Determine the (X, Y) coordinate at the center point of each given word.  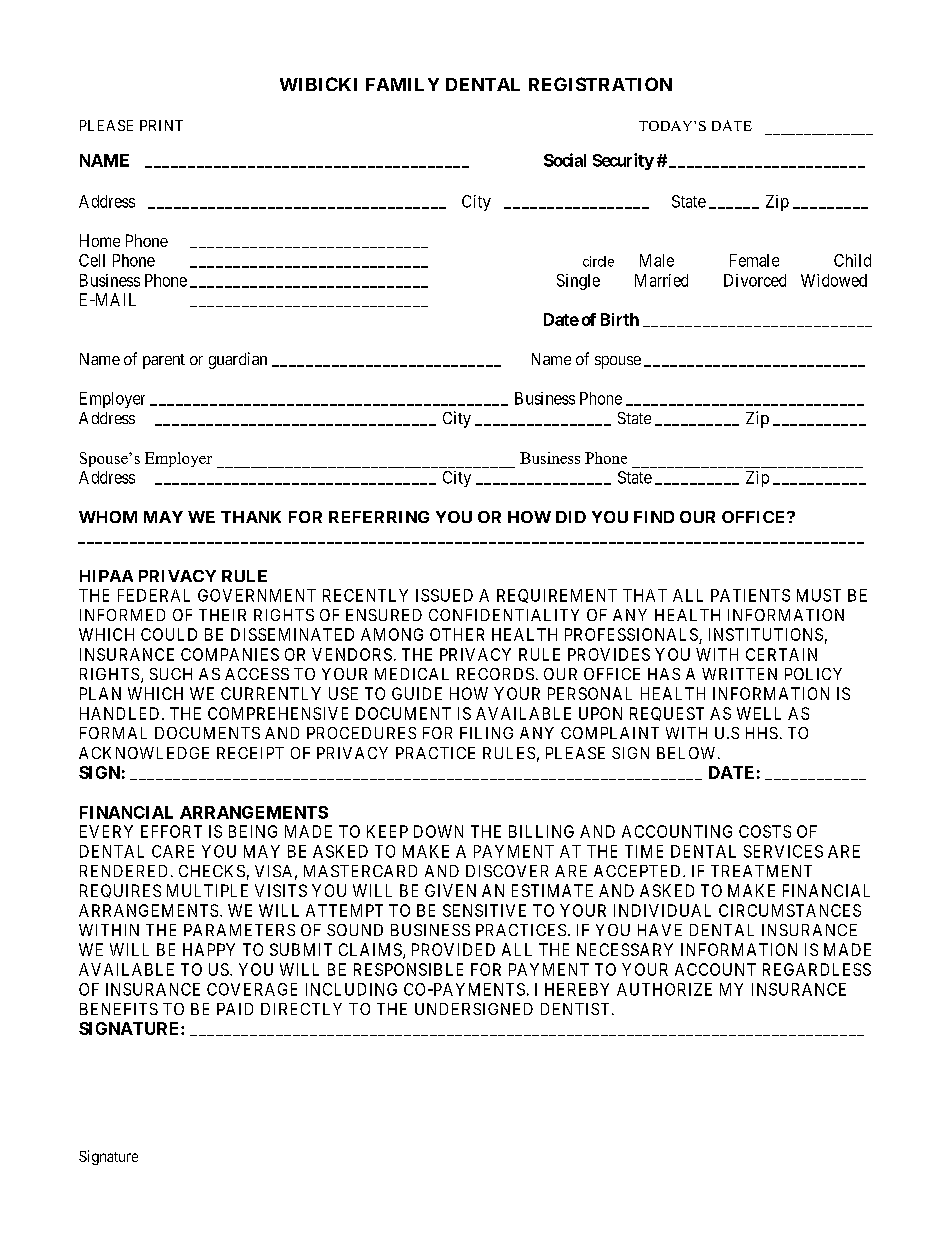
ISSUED (444, 595)
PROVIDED (453, 949)
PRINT (161, 125)
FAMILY (402, 84)
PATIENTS (750, 595)
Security (623, 161)
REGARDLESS (817, 969)
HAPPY (209, 949)
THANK (251, 517)
